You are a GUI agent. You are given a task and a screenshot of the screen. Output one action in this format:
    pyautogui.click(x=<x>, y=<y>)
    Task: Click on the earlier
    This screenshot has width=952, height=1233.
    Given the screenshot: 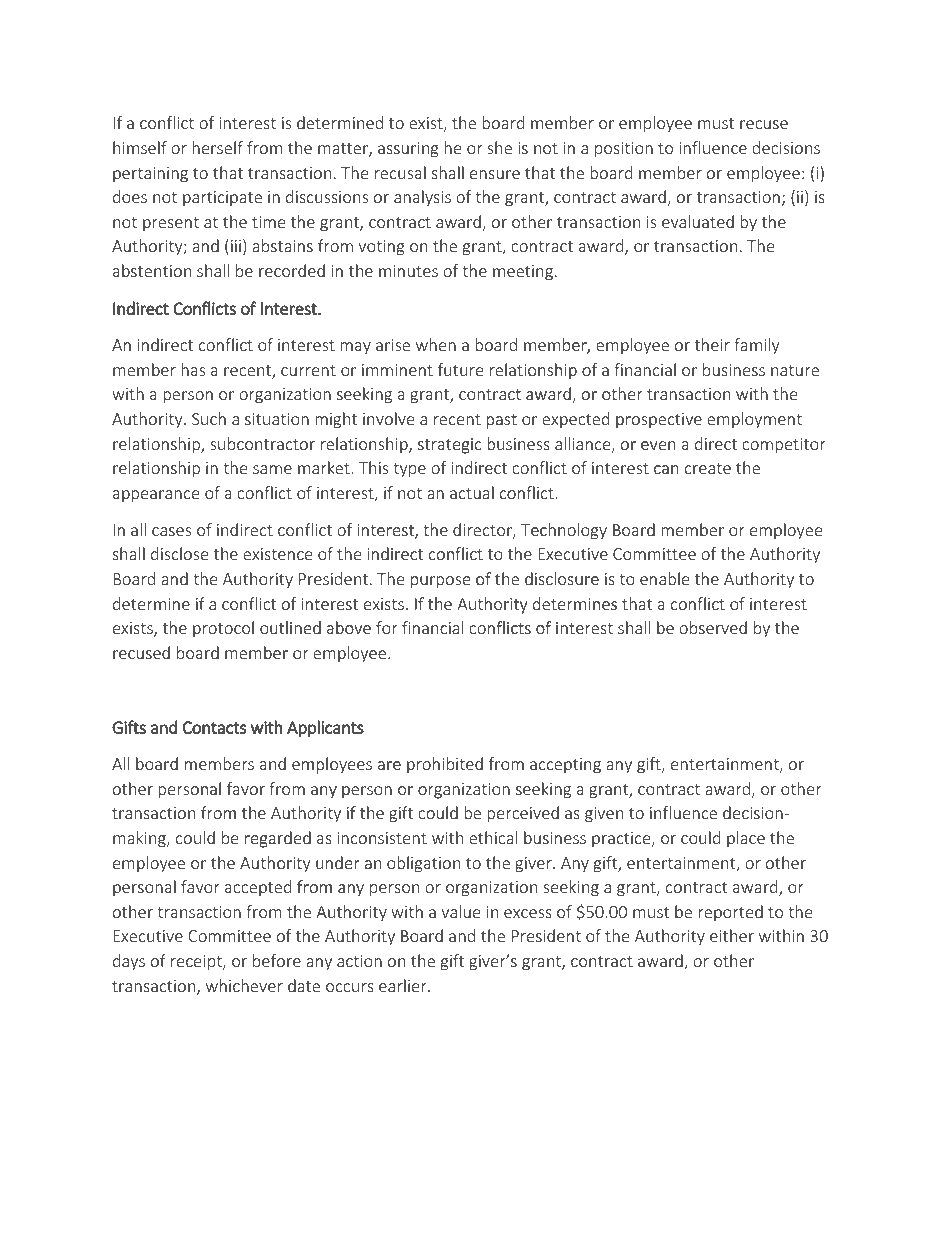 What is the action you would take?
    pyautogui.click(x=404, y=985)
